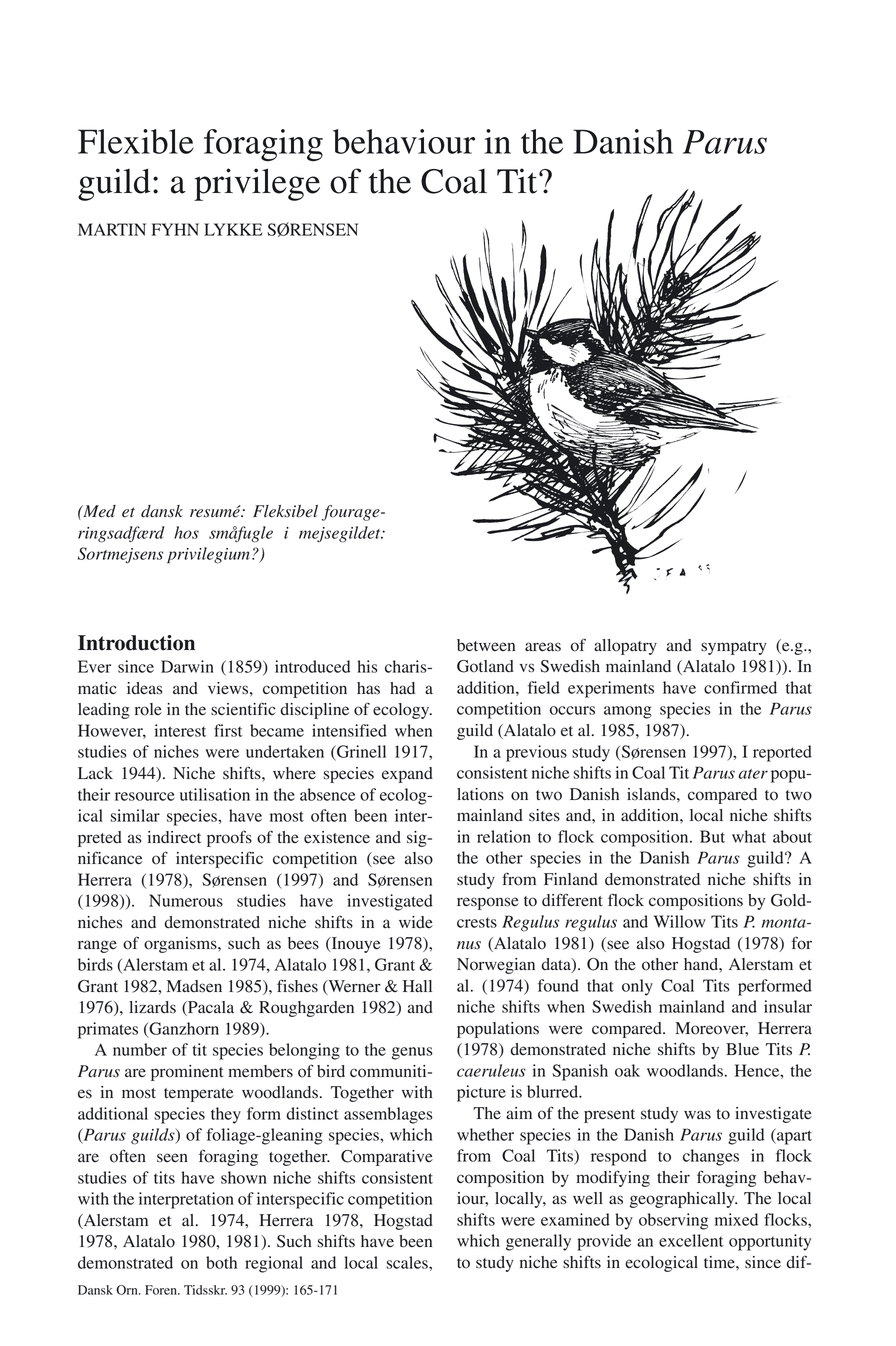 The width and height of the image is (896, 1346). What do you see at coordinates (221, 1262) in the image?
I see `both` at bounding box center [221, 1262].
